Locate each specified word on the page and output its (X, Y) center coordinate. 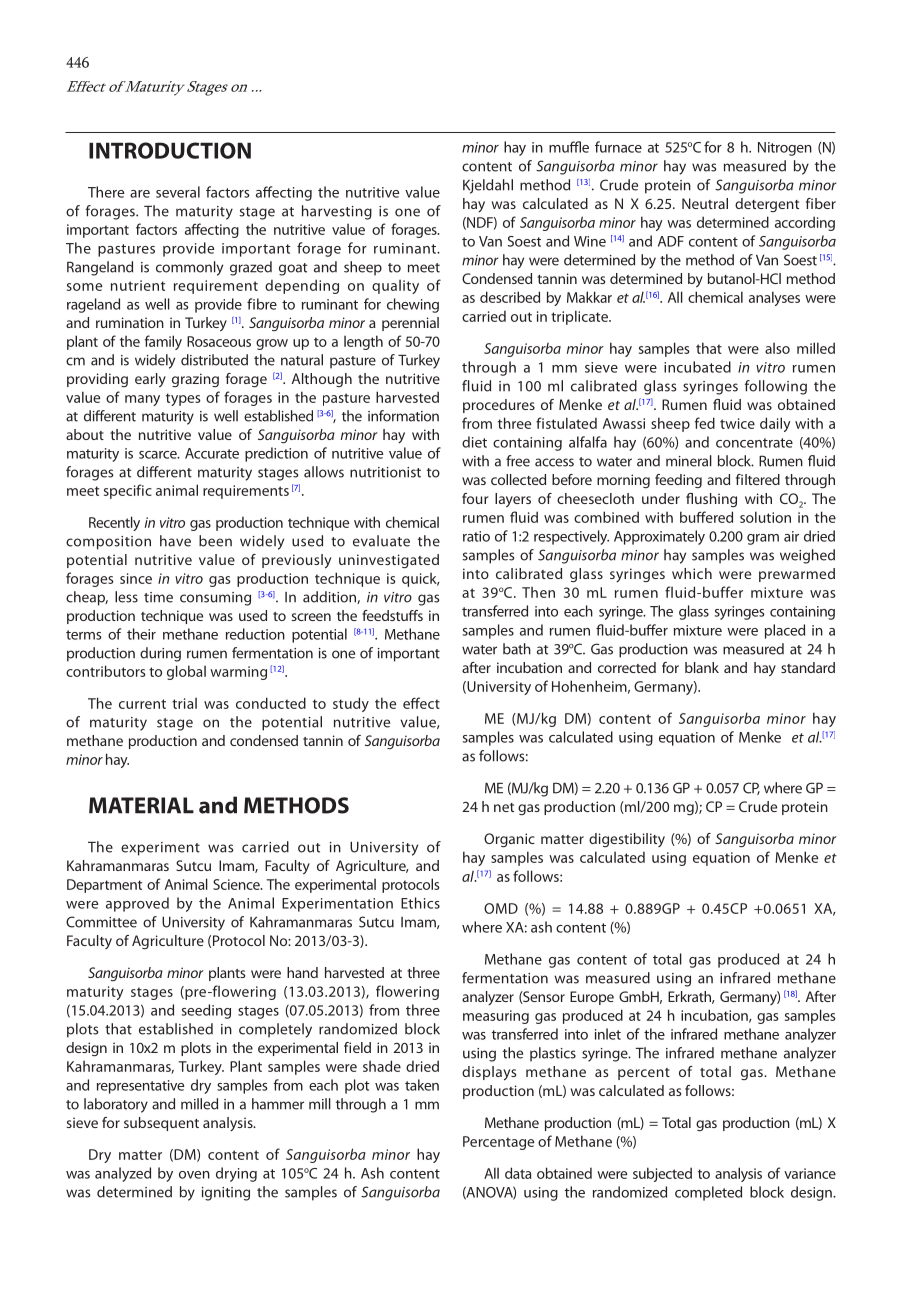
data (518, 1173)
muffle (569, 147)
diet (474, 442)
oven (194, 1175)
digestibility (627, 840)
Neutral (705, 203)
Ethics (420, 903)
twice (737, 423)
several (178, 192)
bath (517, 649)
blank (702, 667)
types (183, 399)
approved (137, 904)
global (186, 672)
